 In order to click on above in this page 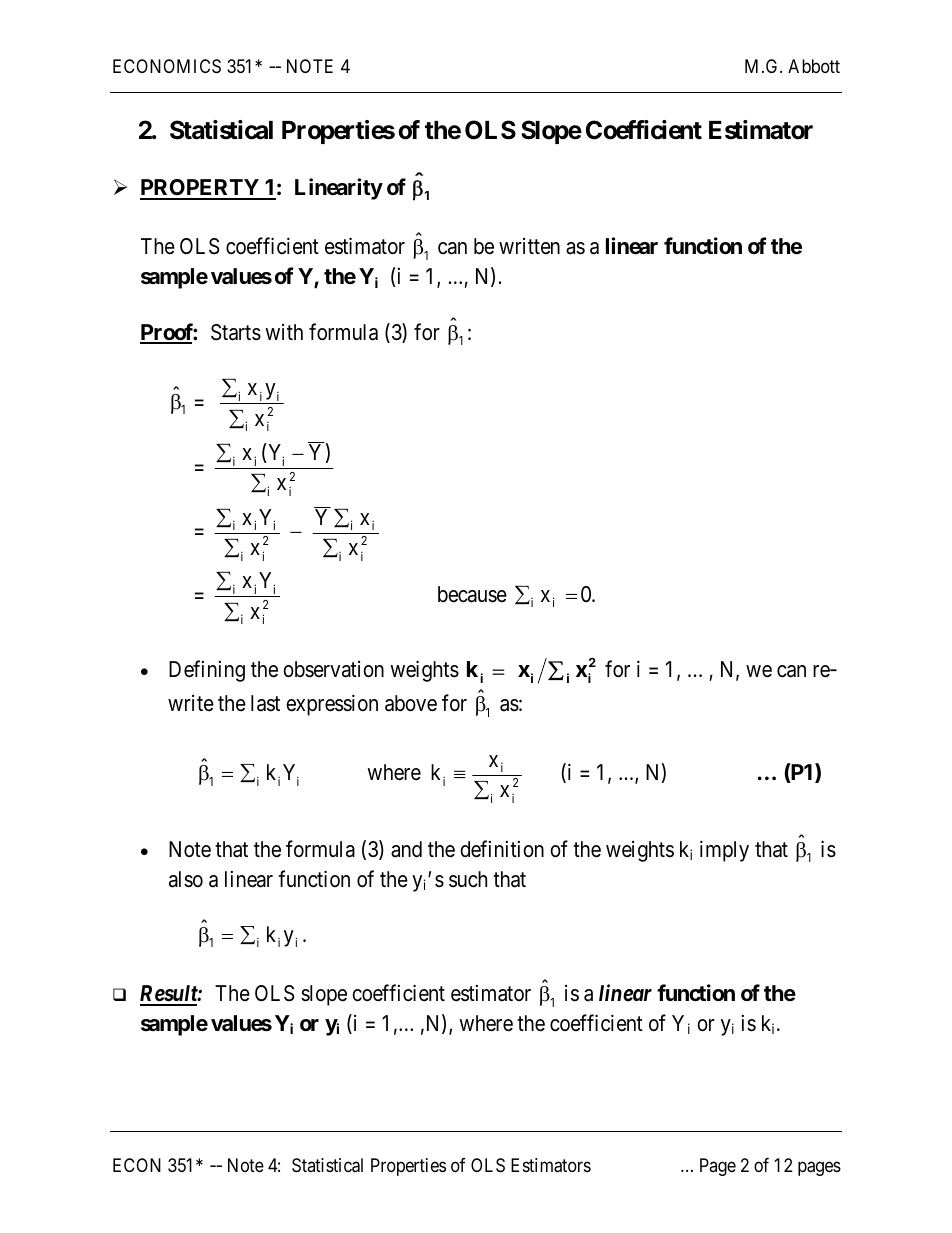, I will do `click(411, 703)`.
